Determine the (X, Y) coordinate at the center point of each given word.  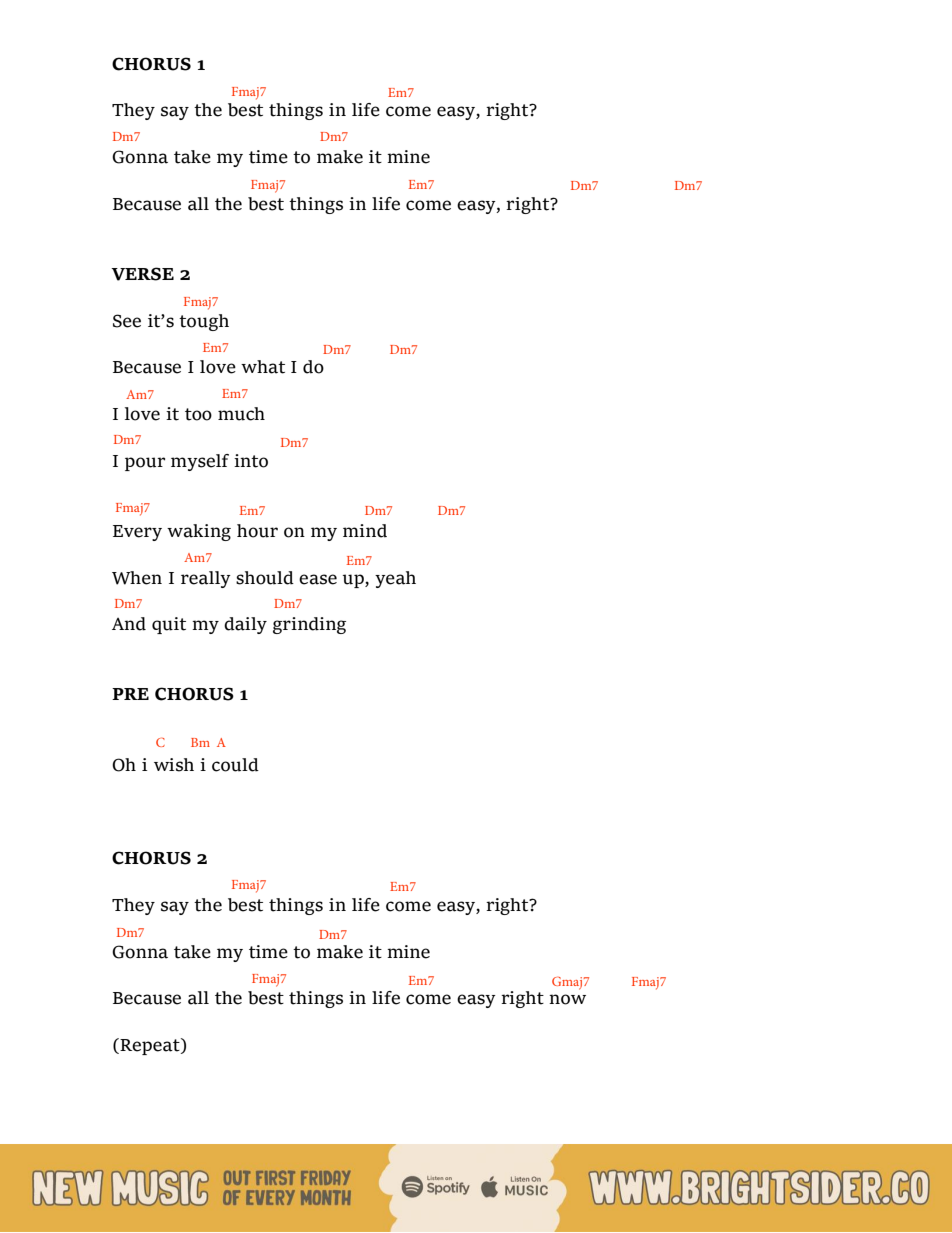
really (206, 579)
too (198, 414)
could (235, 765)
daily (245, 625)
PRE (130, 694)
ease (318, 579)
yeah (395, 579)
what (263, 367)
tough (204, 322)
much (241, 414)
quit (169, 625)
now (567, 999)
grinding (309, 625)
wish (174, 765)
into (251, 461)
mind (365, 531)
